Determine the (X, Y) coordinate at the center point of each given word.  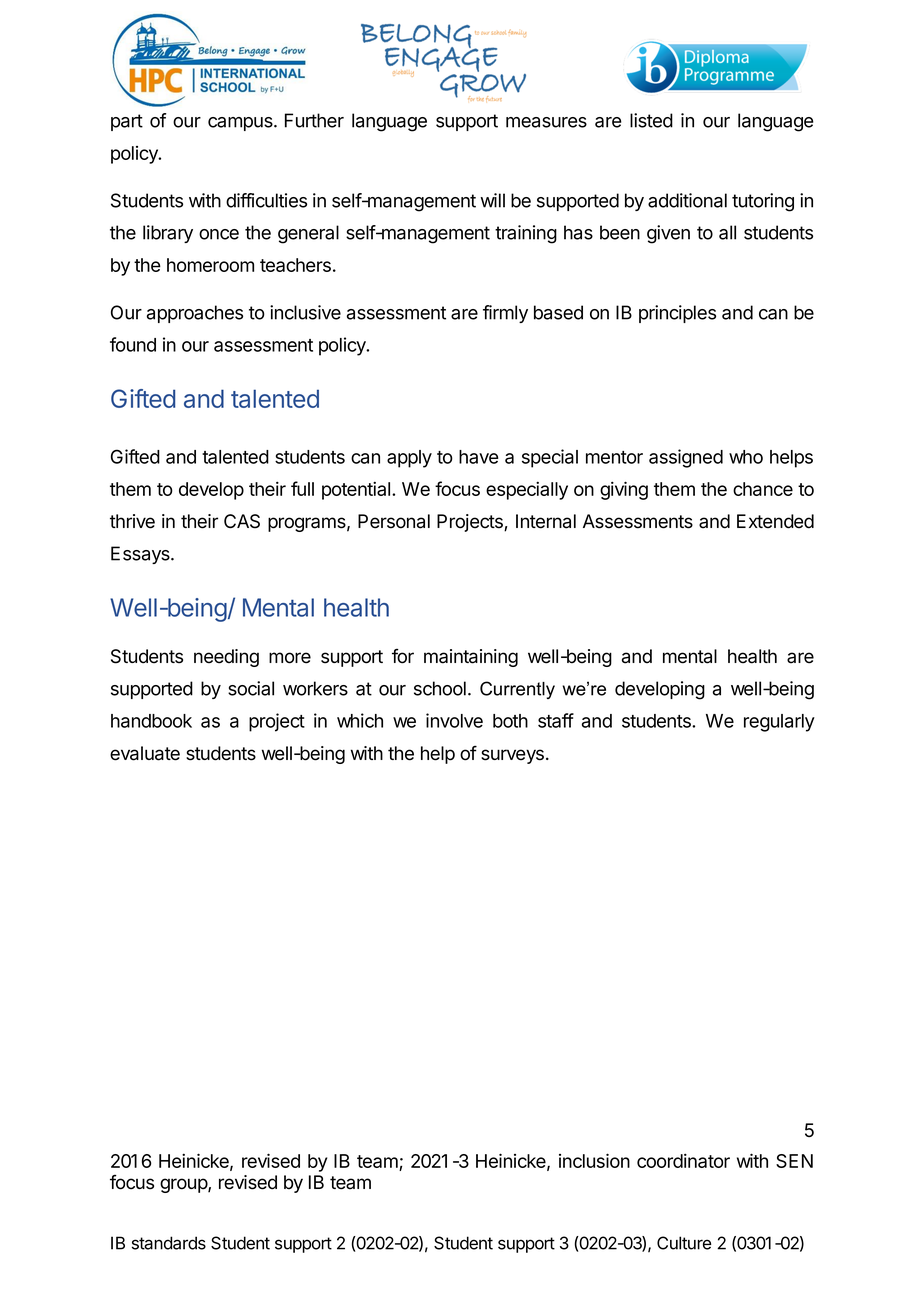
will (492, 200)
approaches (195, 314)
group (184, 1185)
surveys (512, 756)
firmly (505, 314)
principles (677, 314)
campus (241, 124)
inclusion (594, 1160)
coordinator (683, 1160)
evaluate (145, 753)
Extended (775, 521)
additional (687, 200)
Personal (394, 521)
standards (169, 1243)
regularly (779, 723)
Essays (141, 555)
